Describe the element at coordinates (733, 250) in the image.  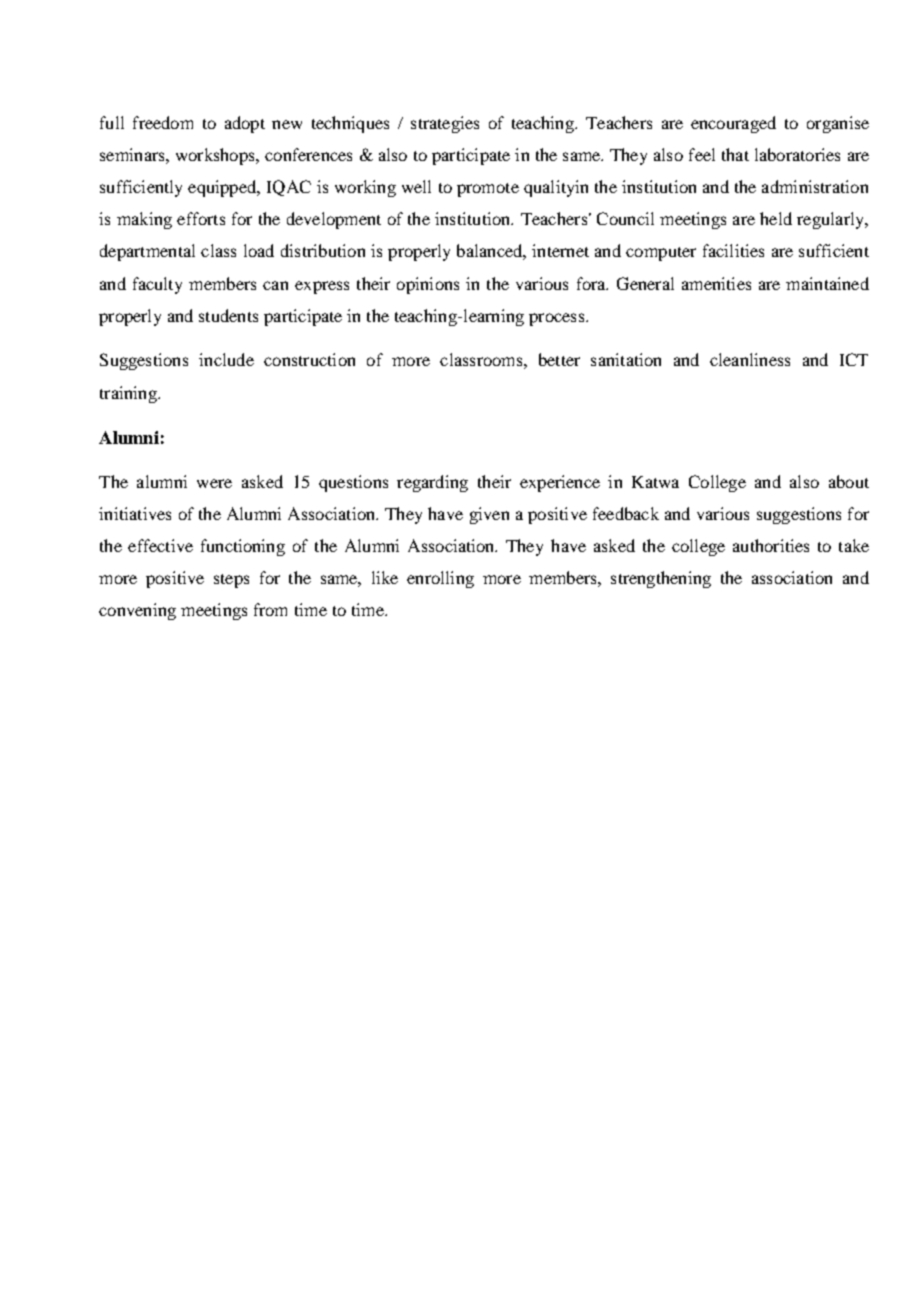
I see `facilities` at that location.
